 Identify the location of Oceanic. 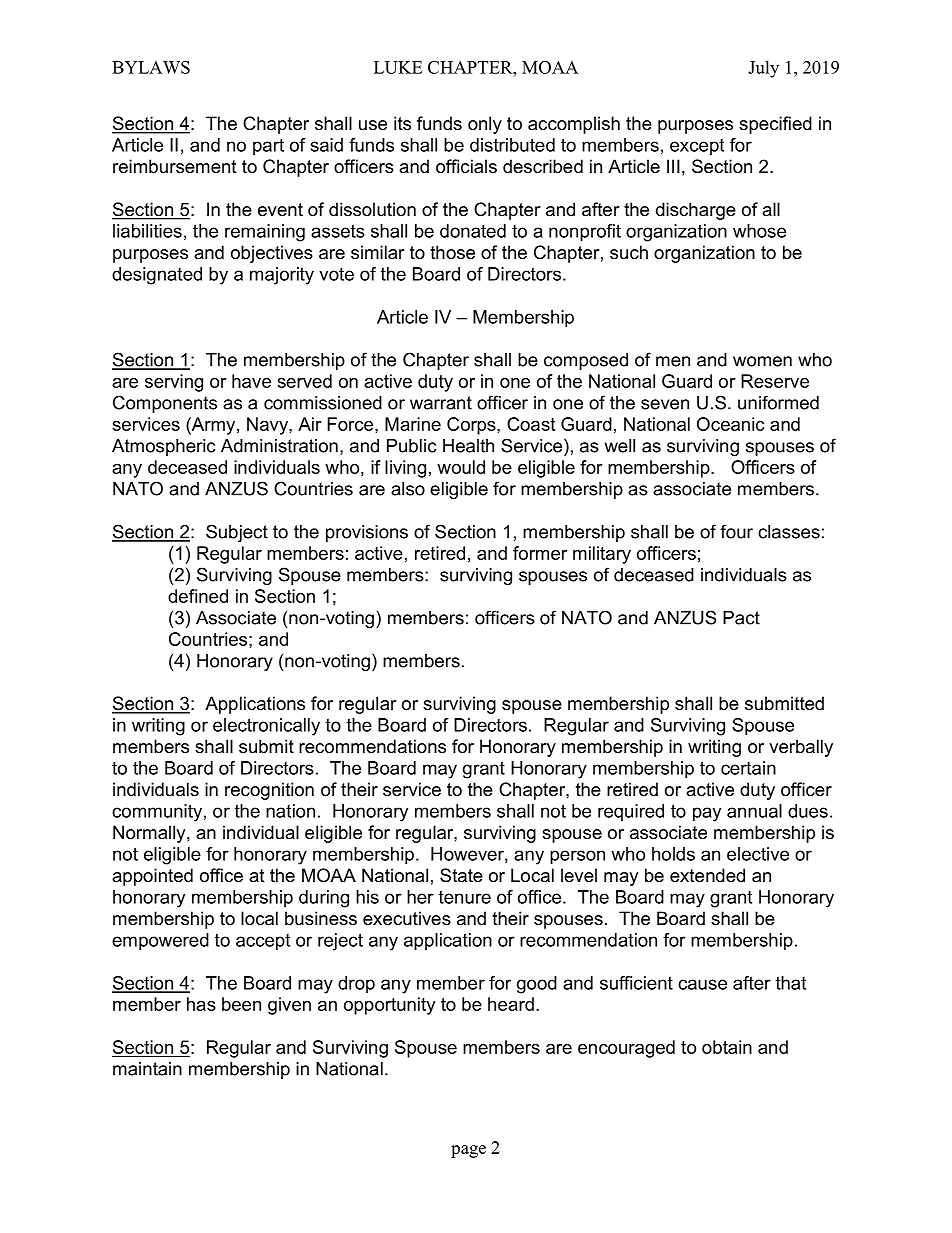
(730, 424).
